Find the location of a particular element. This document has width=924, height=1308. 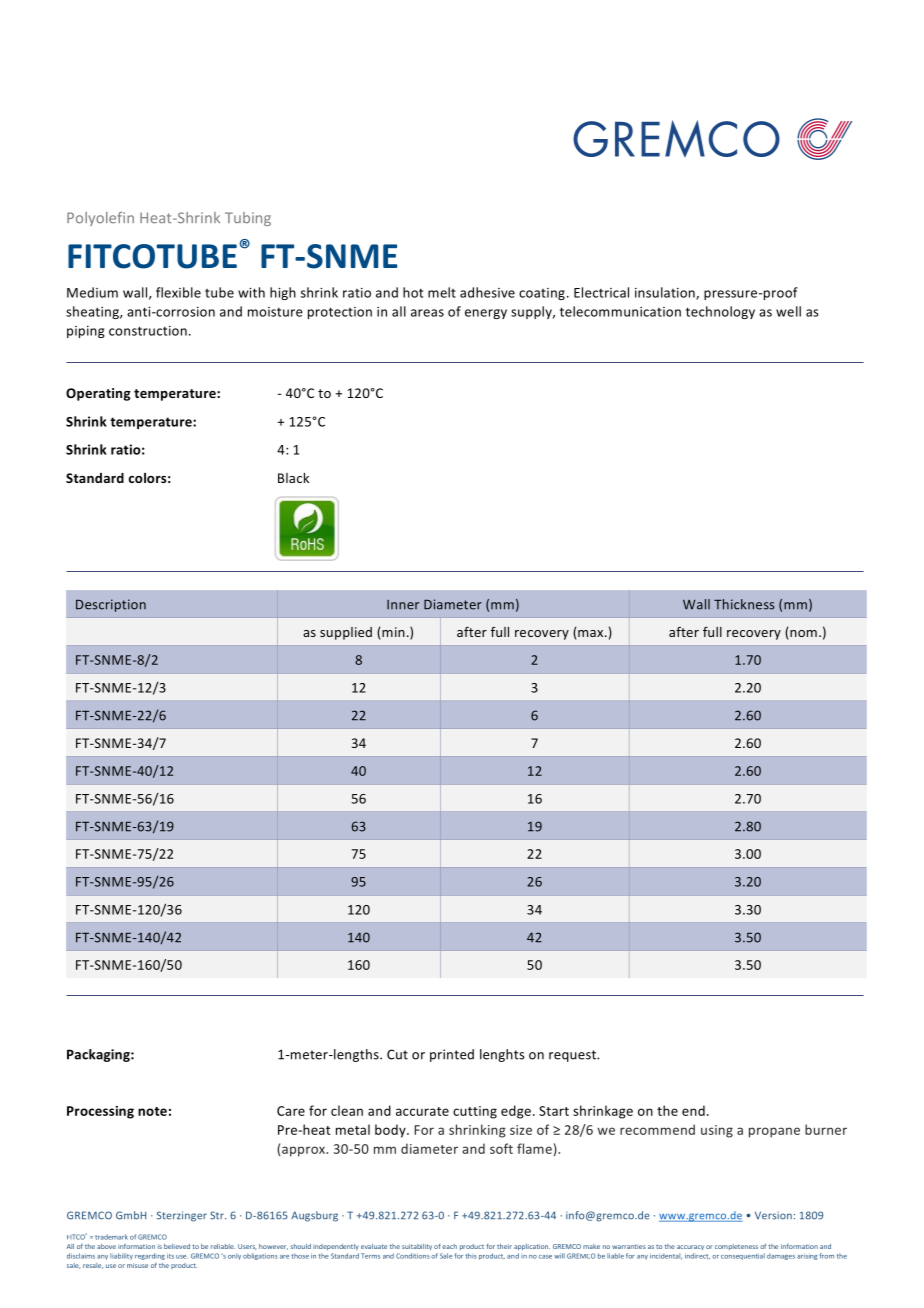

flexible is located at coordinates (178, 292).
